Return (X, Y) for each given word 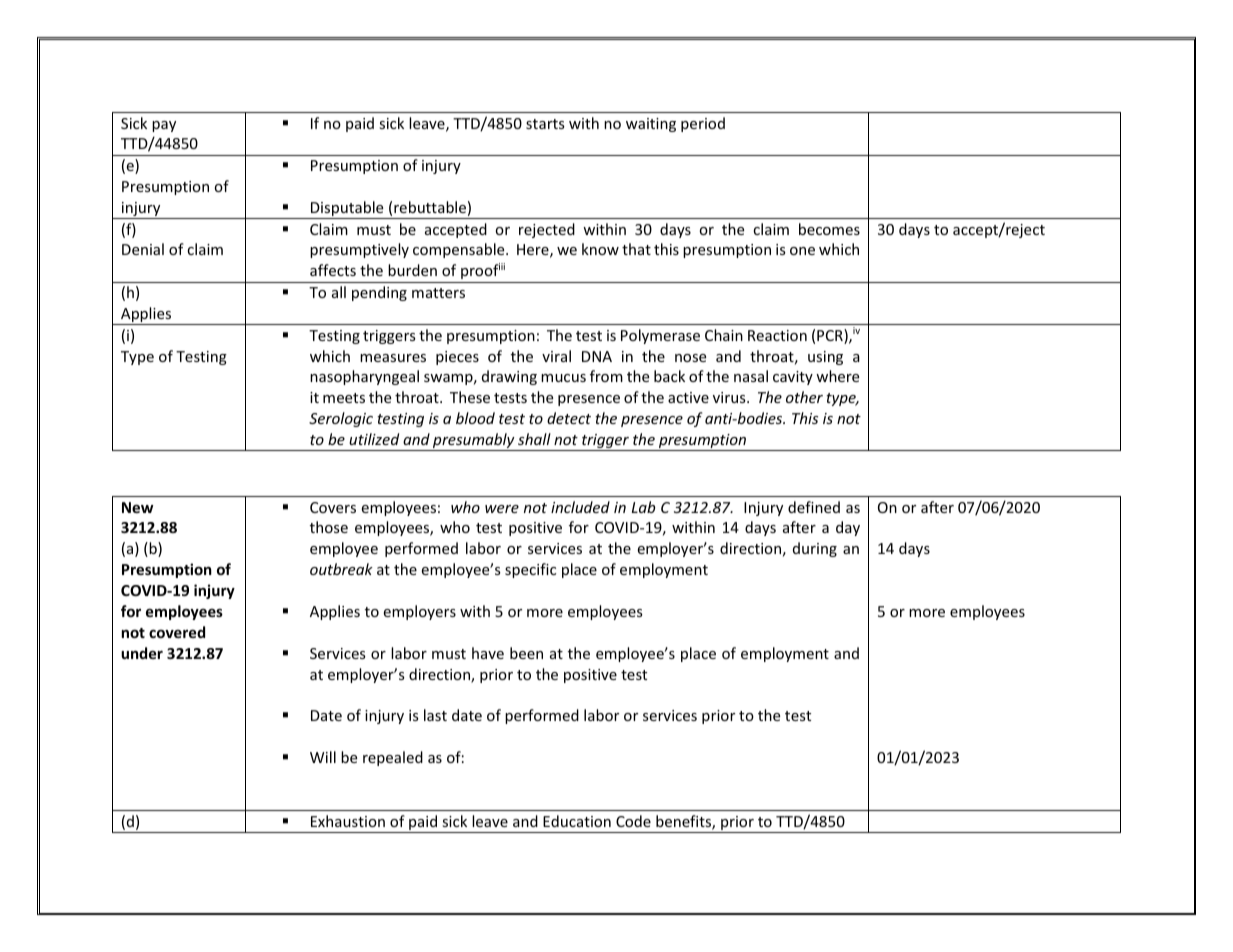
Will (323, 757)
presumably (474, 442)
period (703, 124)
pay (164, 126)
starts (545, 124)
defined (814, 507)
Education (577, 821)
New (138, 507)
